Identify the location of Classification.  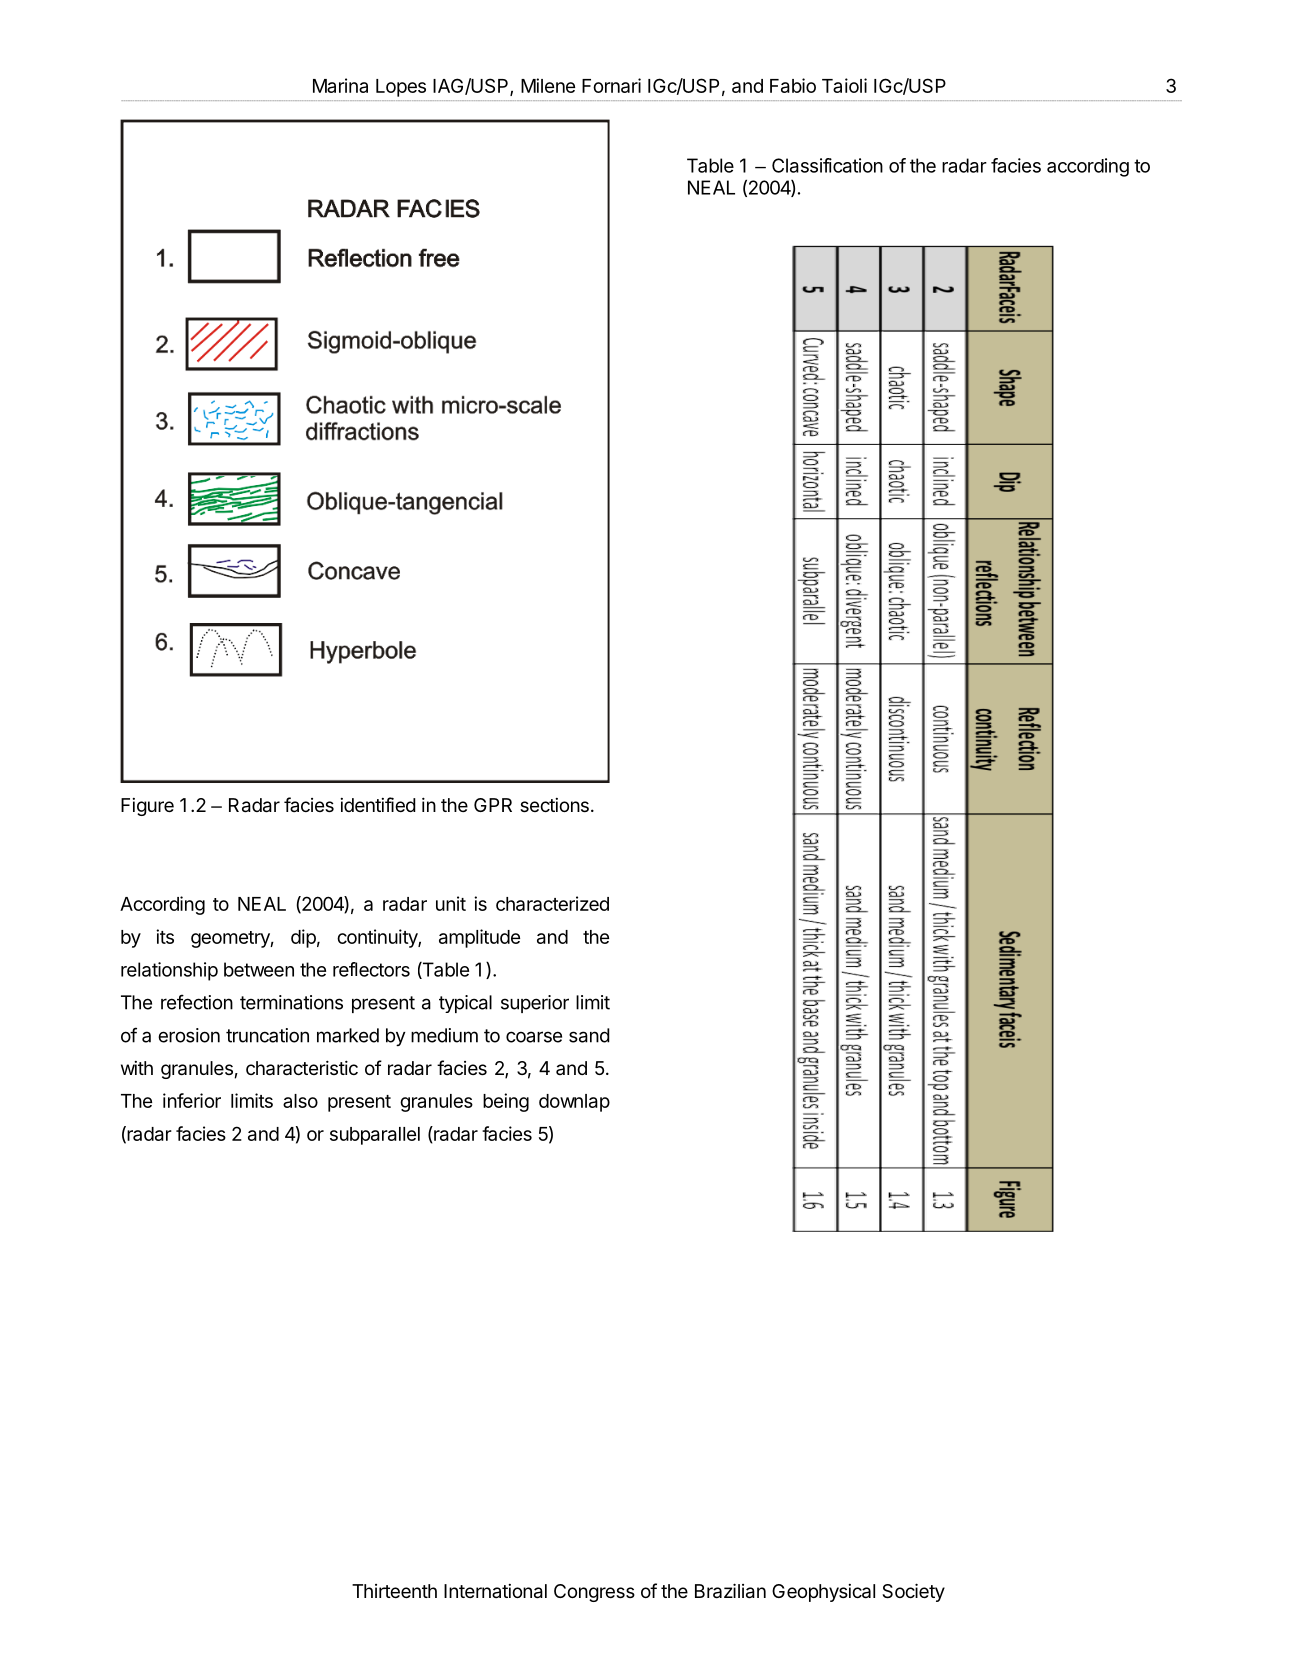
(827, 165).
